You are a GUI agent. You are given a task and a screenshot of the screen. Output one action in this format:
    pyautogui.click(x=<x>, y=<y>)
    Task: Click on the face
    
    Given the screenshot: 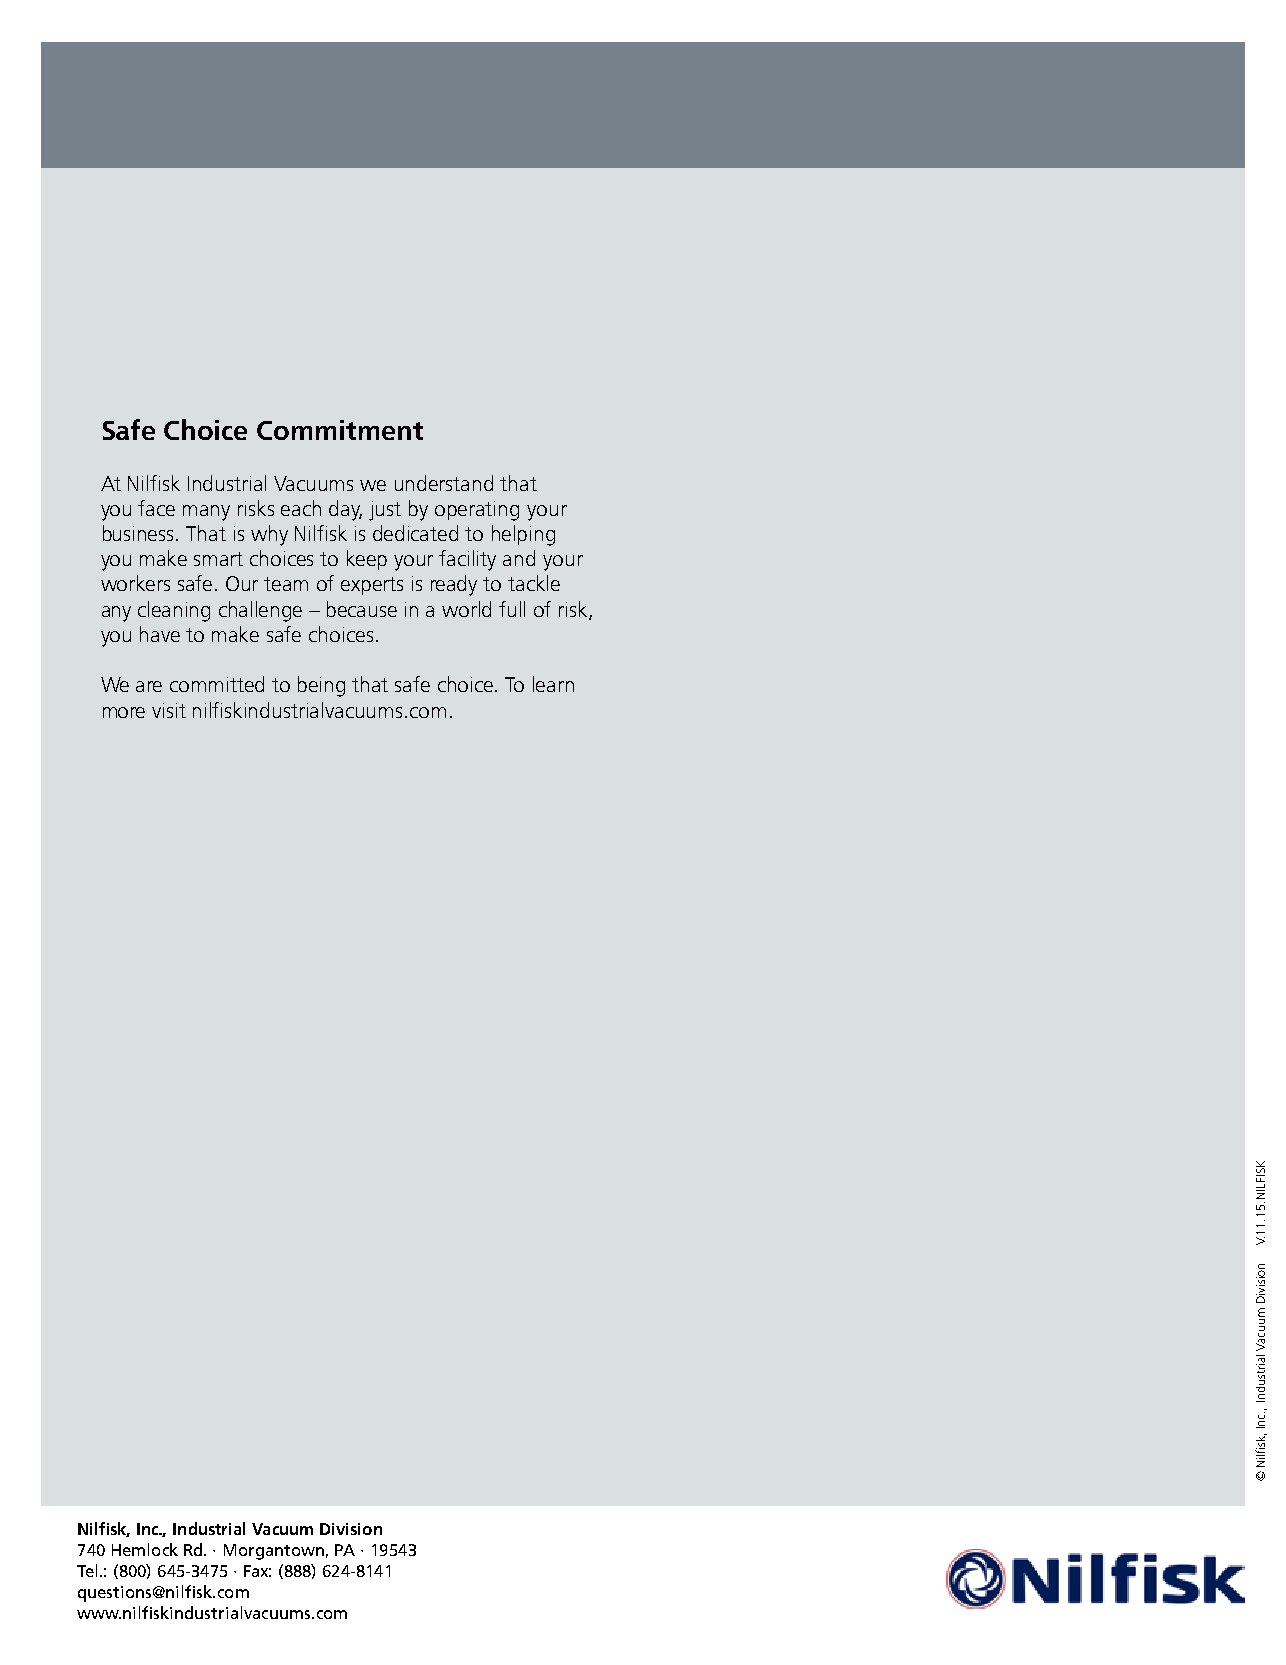 What is the action you would take?
    pyautogui.click(x=156, y=508)
